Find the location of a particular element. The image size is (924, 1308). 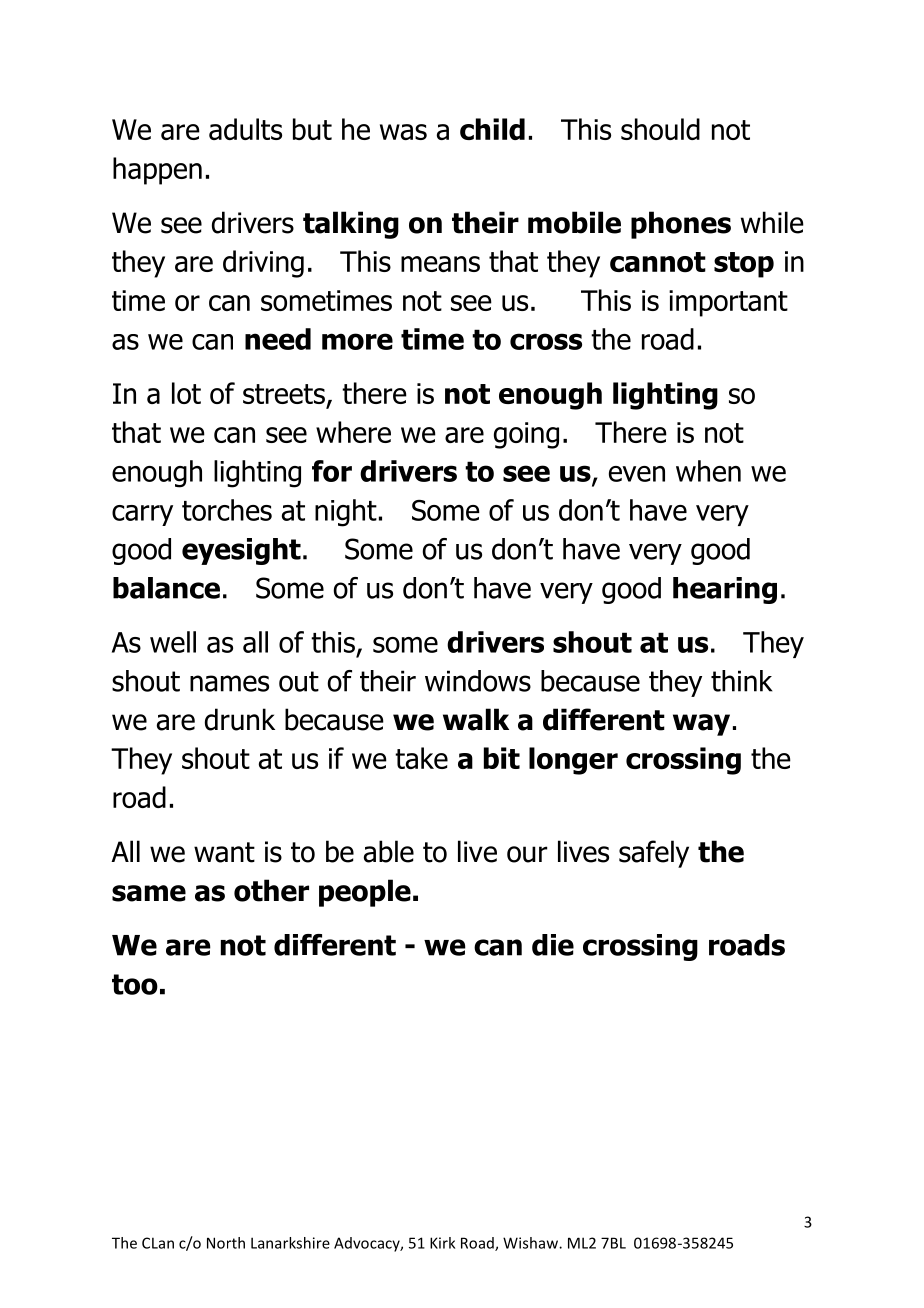

North is located at coordinates (226, 1243).
